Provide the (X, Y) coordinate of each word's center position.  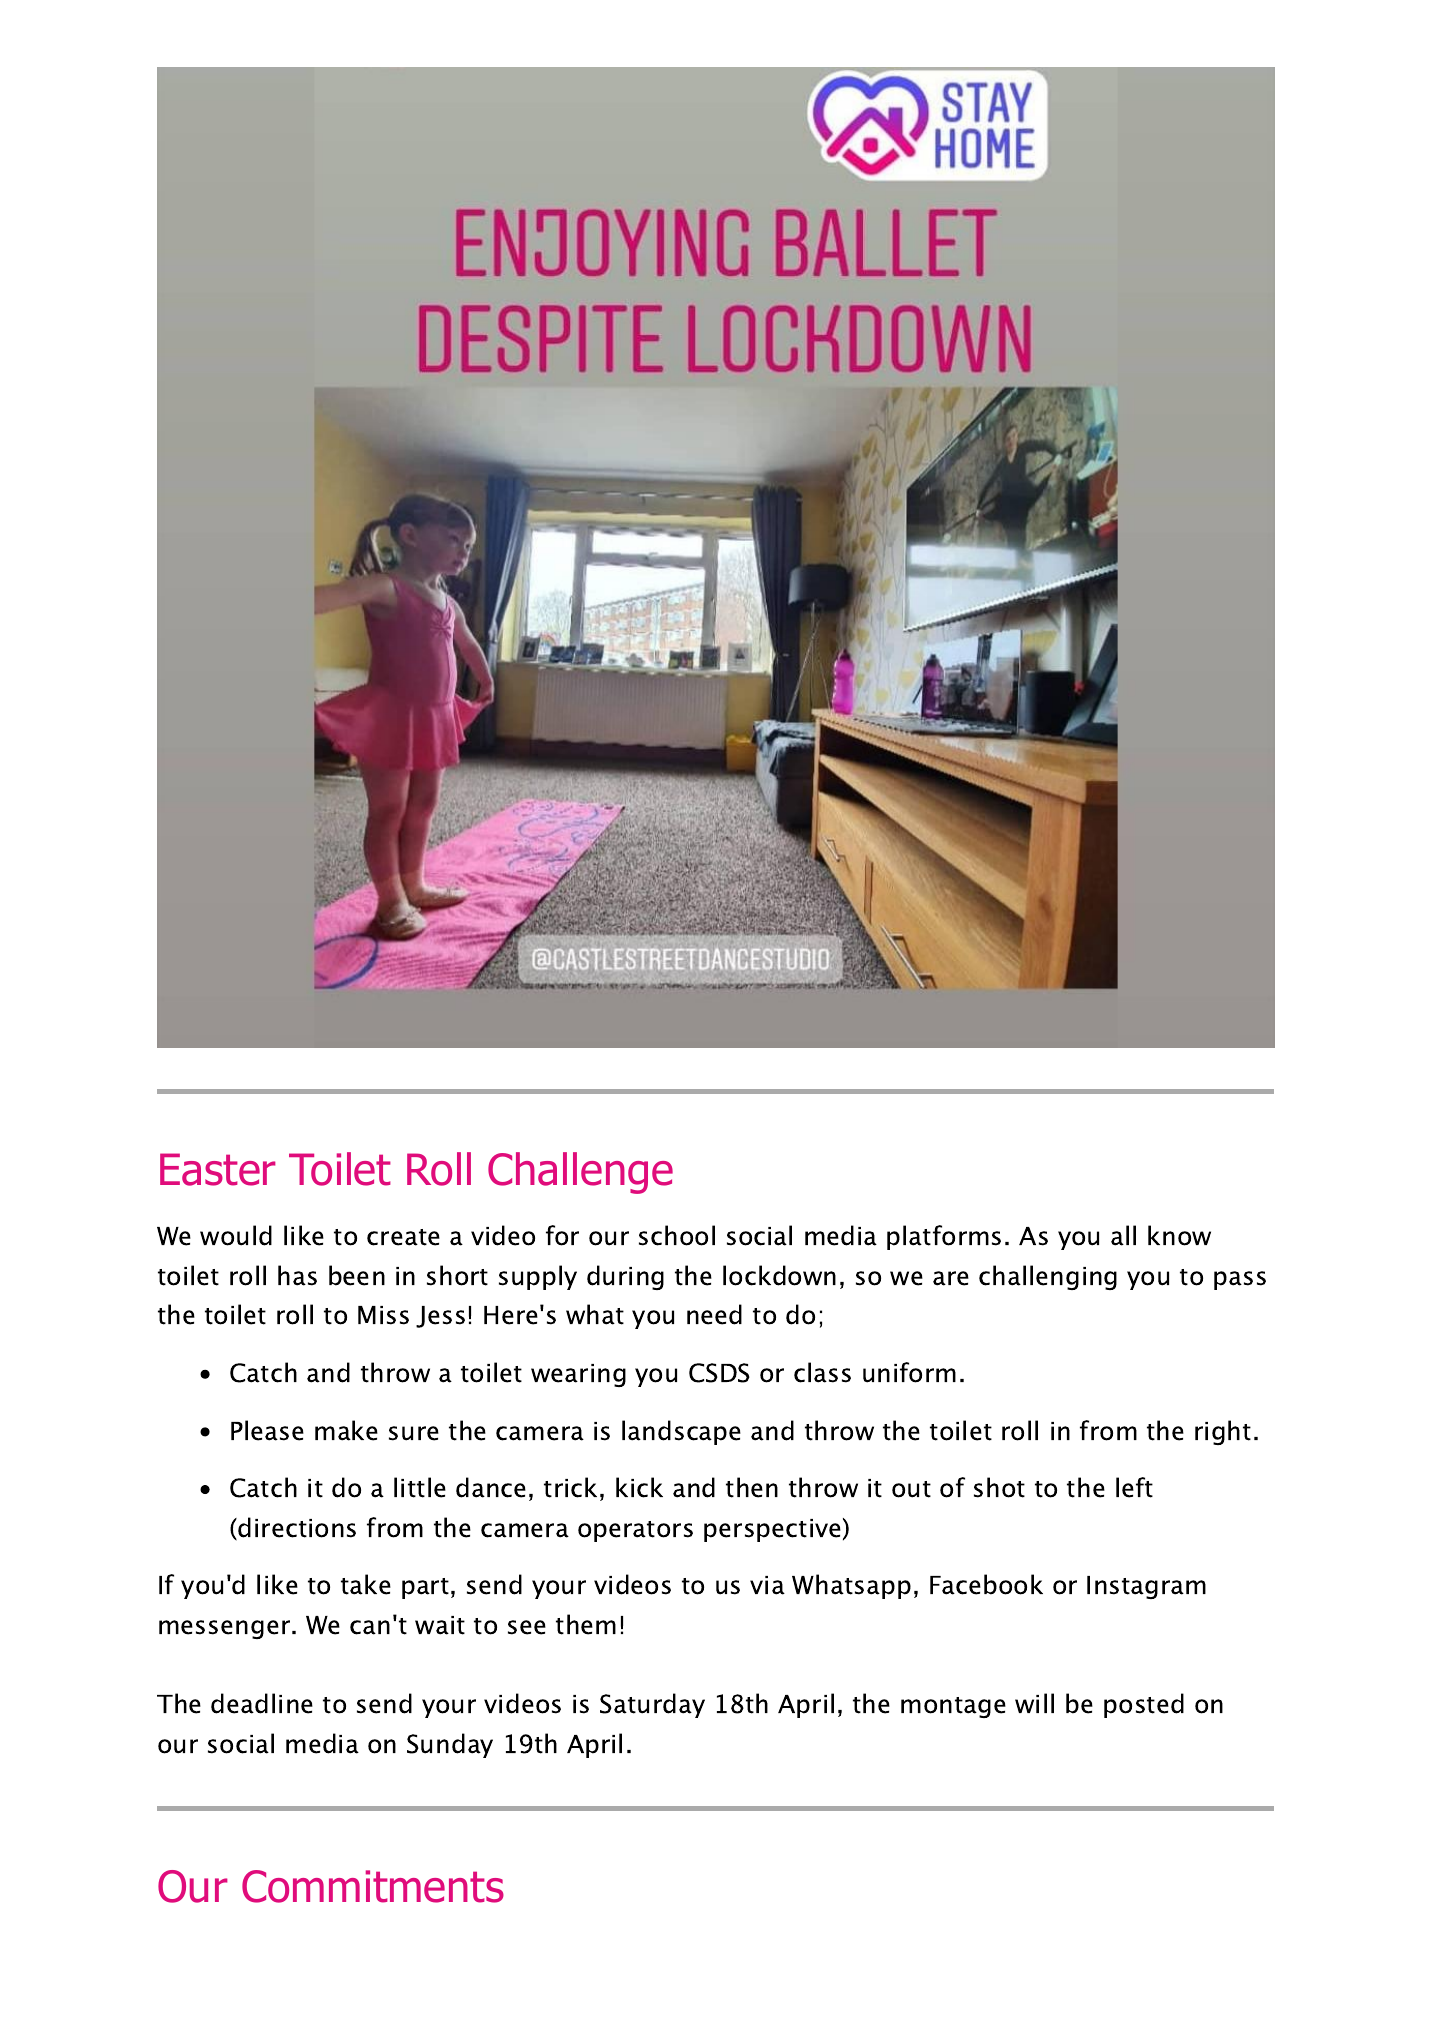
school (677, 1235)
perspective (772, 1530)
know (1179, 1235)
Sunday (450, 1745)
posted (1144, 1705)
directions (296, 1528)
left (1134, 1487)
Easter (218, 1169)
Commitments (373, 1886)
